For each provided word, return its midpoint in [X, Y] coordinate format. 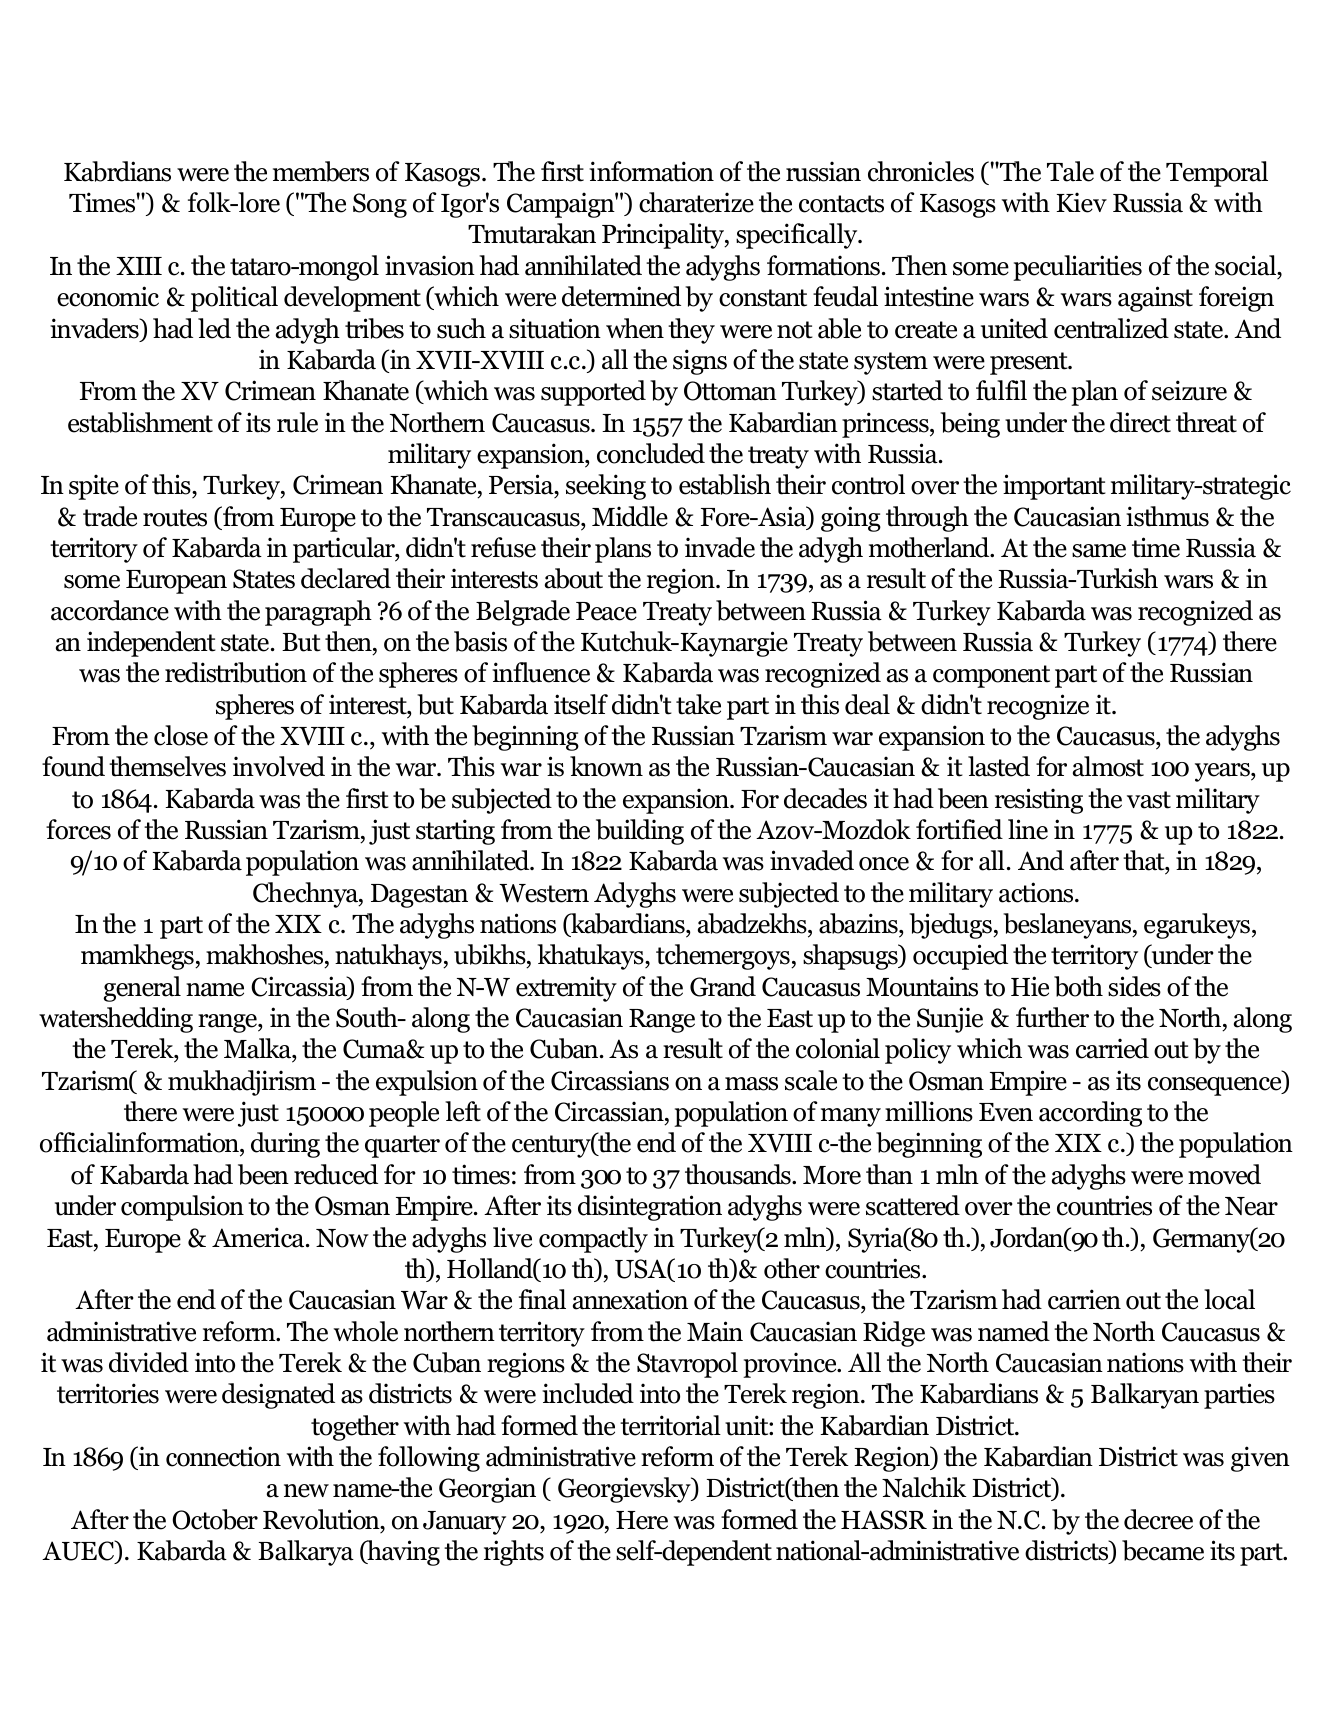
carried [1112, 1048]
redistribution [236, 672]
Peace [606, 611]
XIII [139, 266]
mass [751, 1084]
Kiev [1082, 202]
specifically [798, 236]
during [285, 1145]
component [991, 676]
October [215, 1519]
